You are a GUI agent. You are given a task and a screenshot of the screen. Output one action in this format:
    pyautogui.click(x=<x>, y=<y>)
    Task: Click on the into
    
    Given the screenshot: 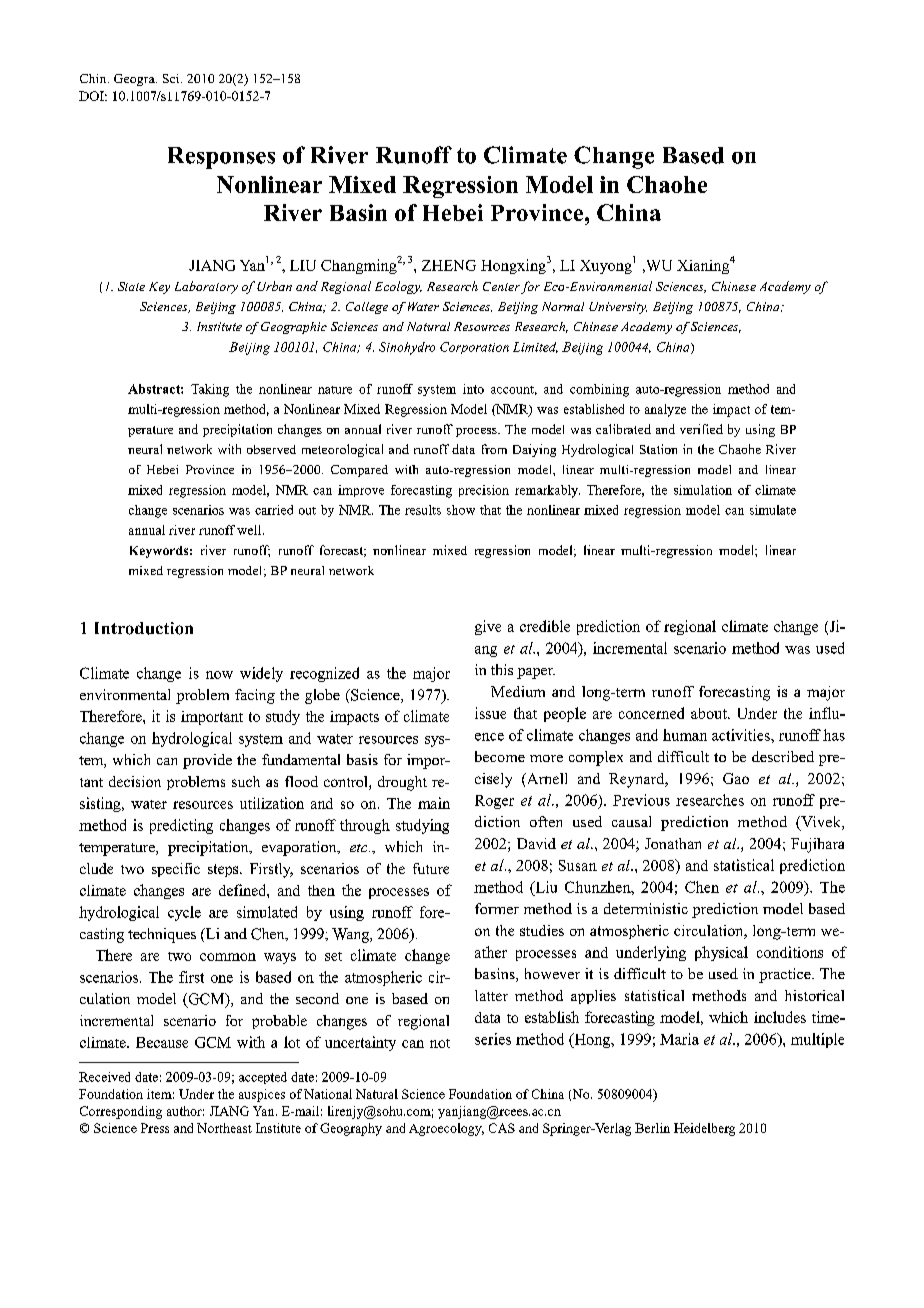 What is the action you would take?
    pyautogui.click(x=473, y=389)
